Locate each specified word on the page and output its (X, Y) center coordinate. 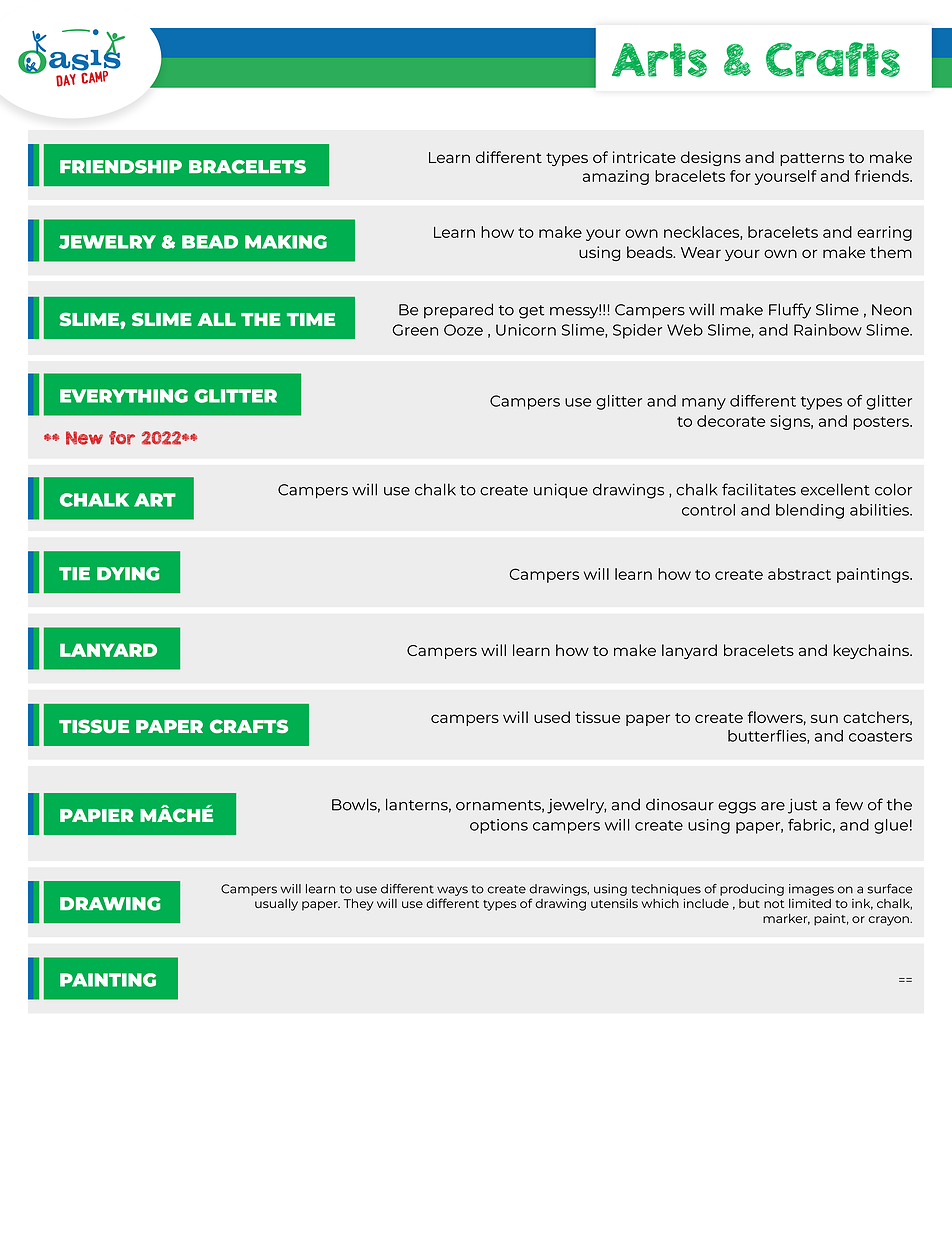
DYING (128, 574)
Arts (659, 60)
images (811, 890)
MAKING (286, 242)
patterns (812, 159)
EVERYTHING (124, 396)
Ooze (463, 330)
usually (276, 905)
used (552, 717)
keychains (872, 651)
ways (452, 891)
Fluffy (790, 311)
